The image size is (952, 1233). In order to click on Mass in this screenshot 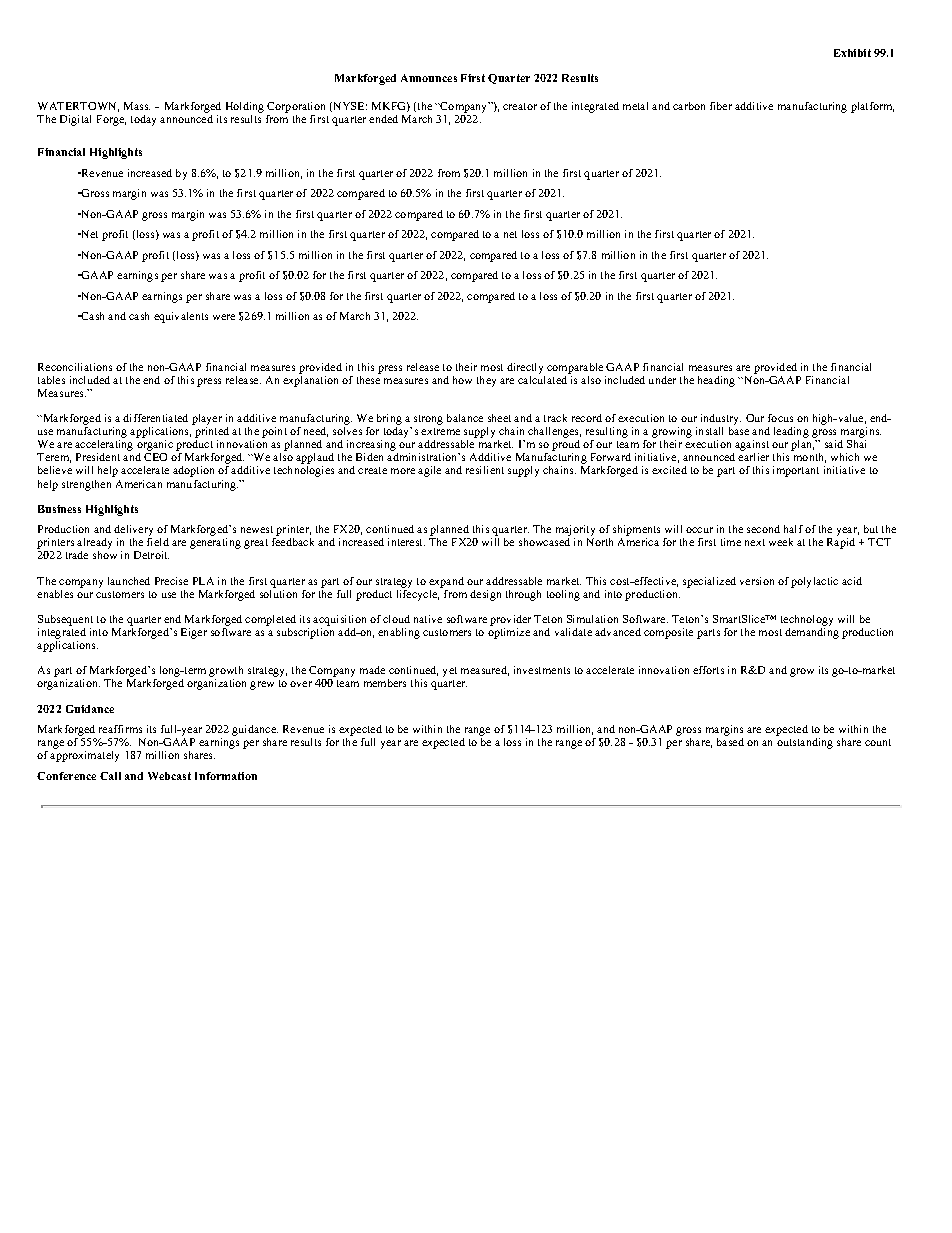, I will do `click(137, 106)`.
